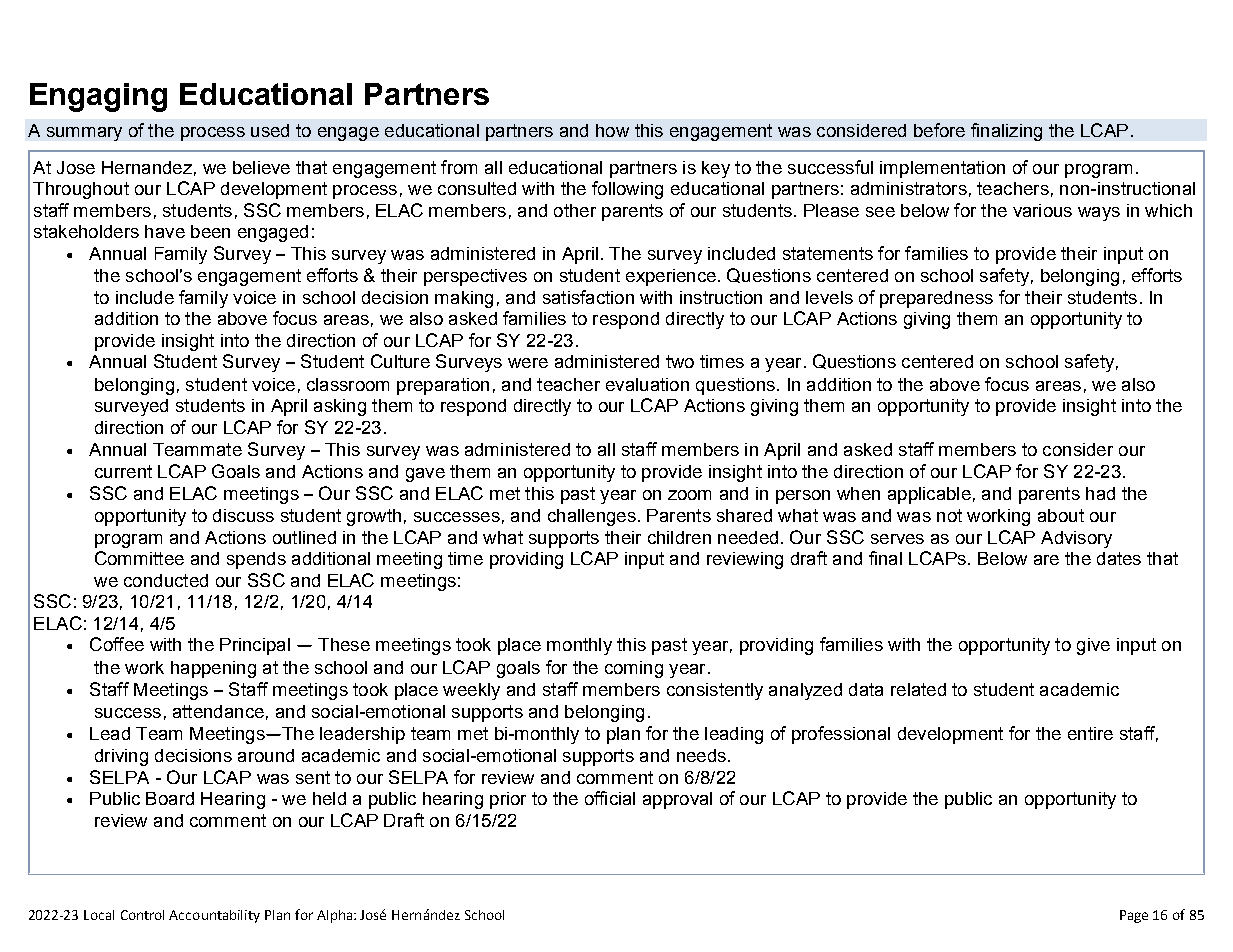 The width and height of the page is (1233, 952). Describe the element at coordinates (243, 515) in the page. I see `discuss` at that location.
